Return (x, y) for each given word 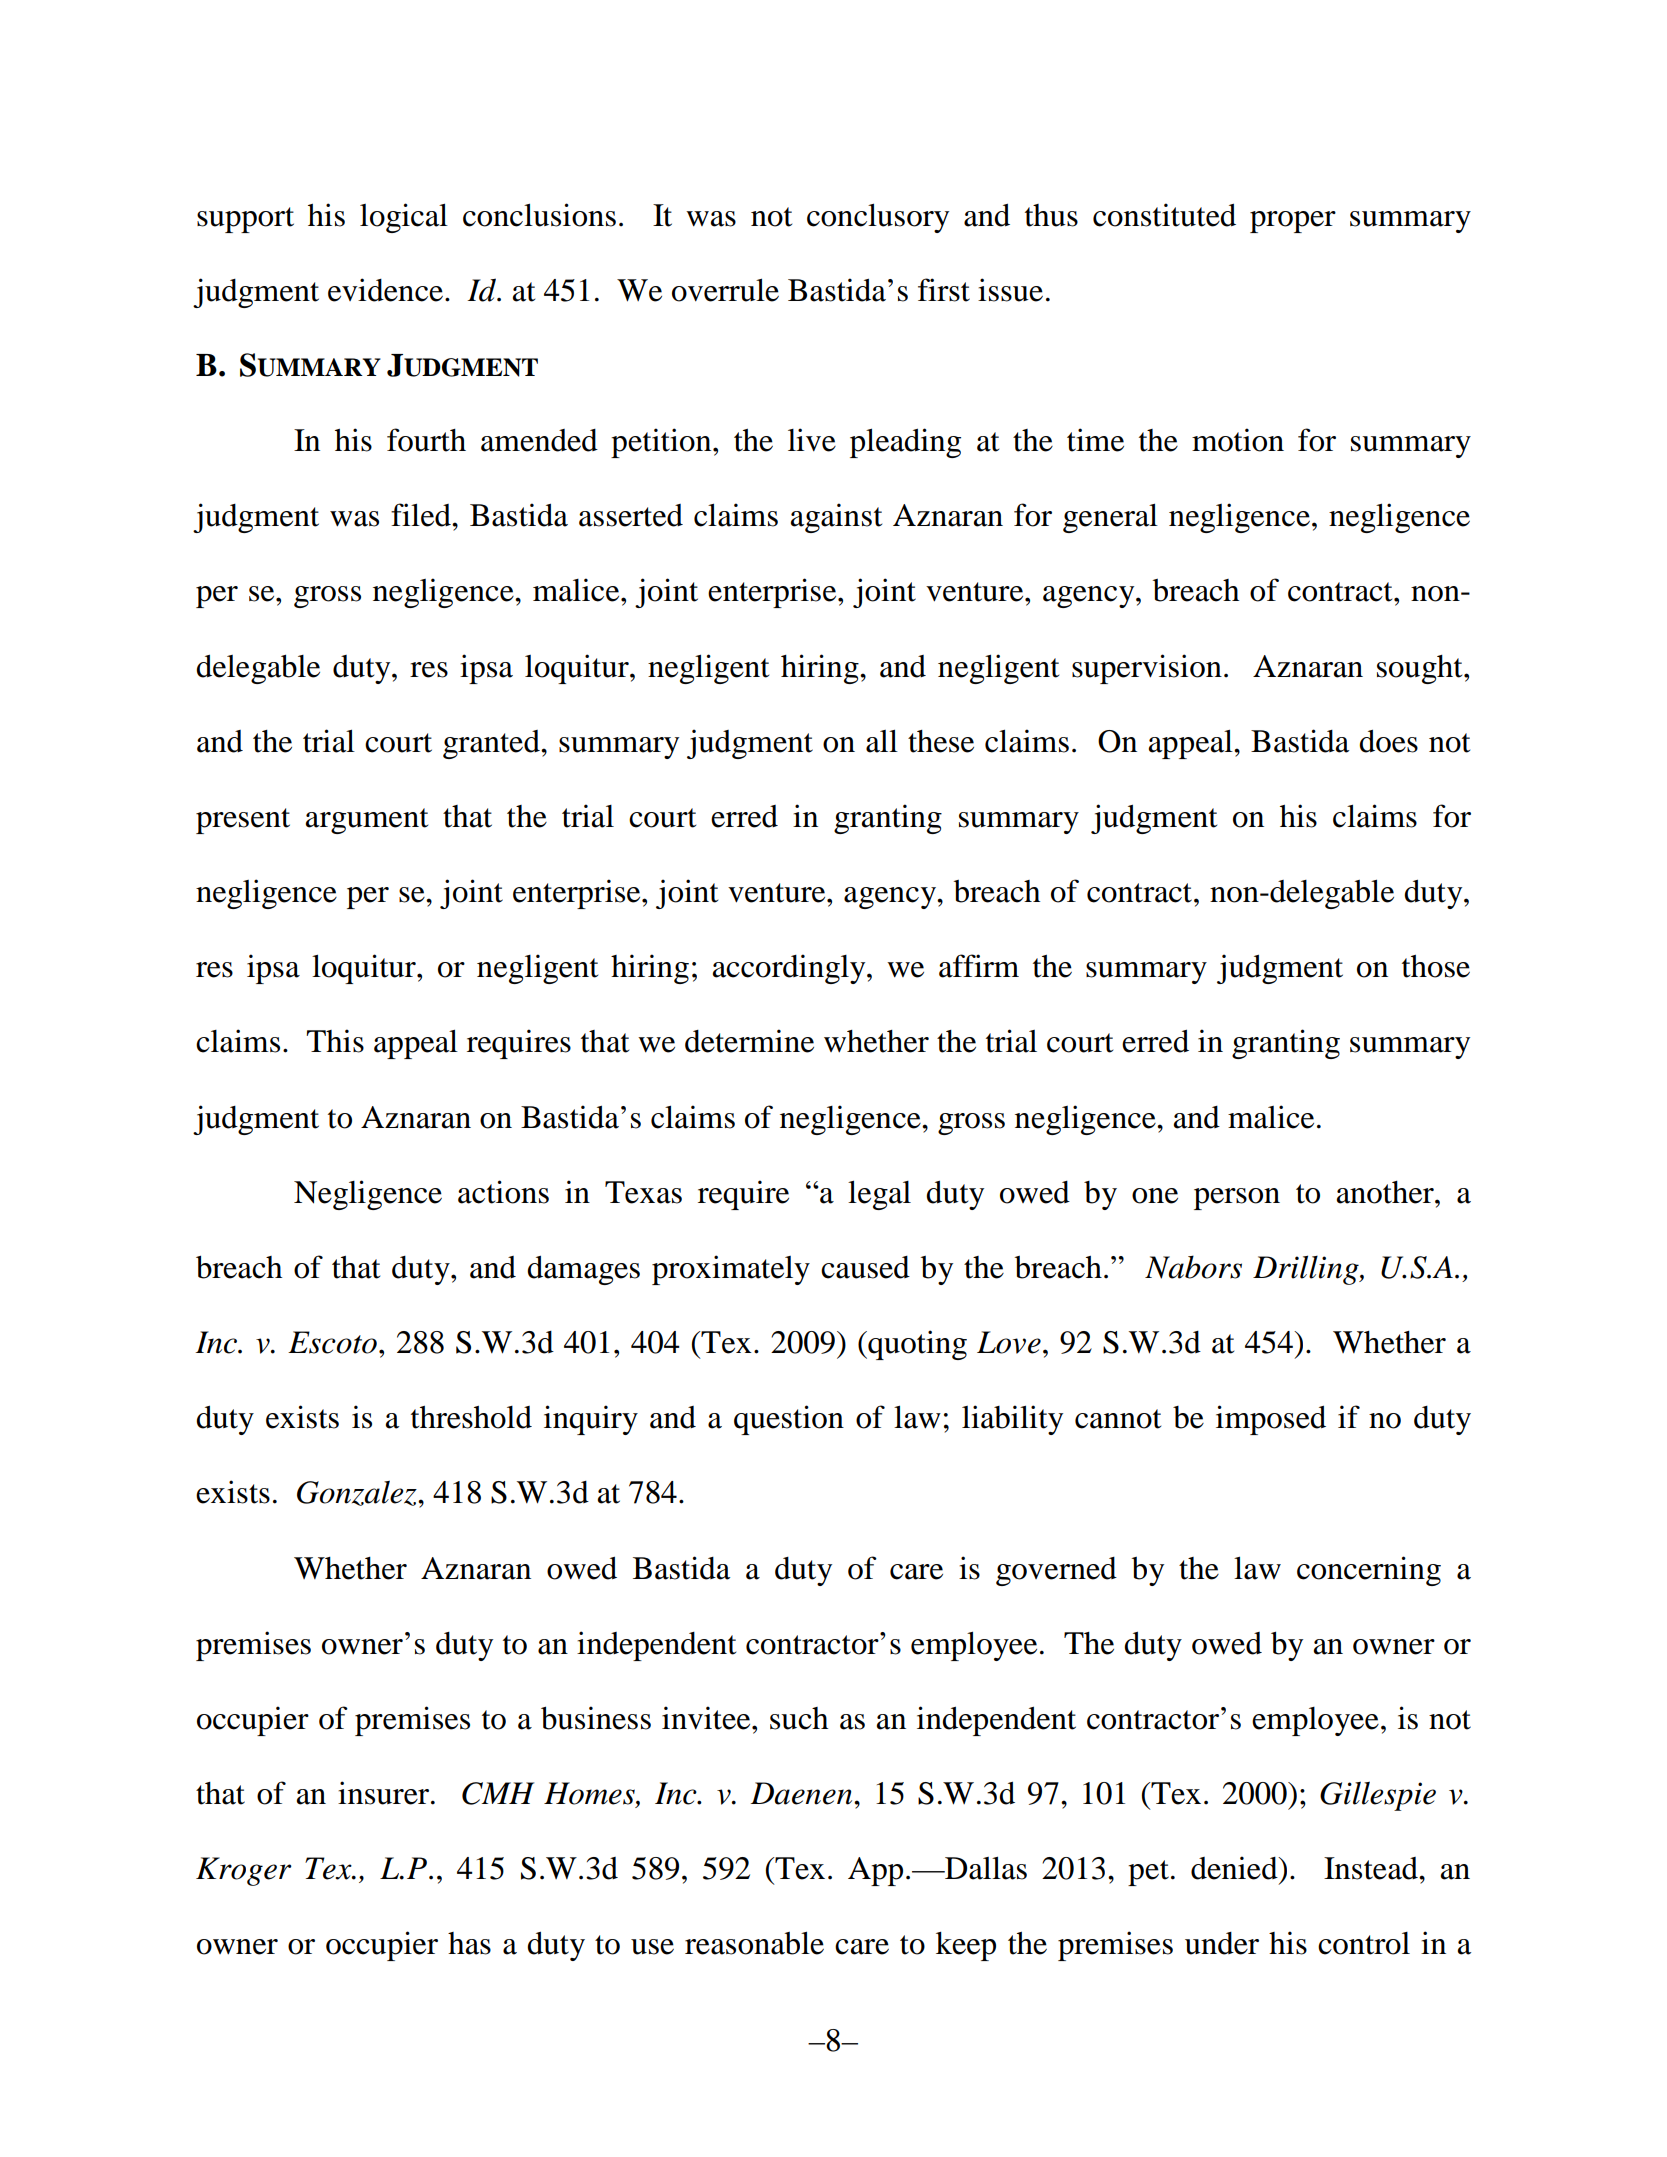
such (799, 1718)
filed (422, 515)
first (944, 290)
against (836, 518)
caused (865, 1267)
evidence (385, 290)
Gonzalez (358, 1493)
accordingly (790, 969)
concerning (1369, 1571)
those (1436, 966)
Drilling (1307, 1270)
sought (1421, 669)
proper (1293, 222)
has (469, 1943)
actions (503, 1192)
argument (367, 821)
